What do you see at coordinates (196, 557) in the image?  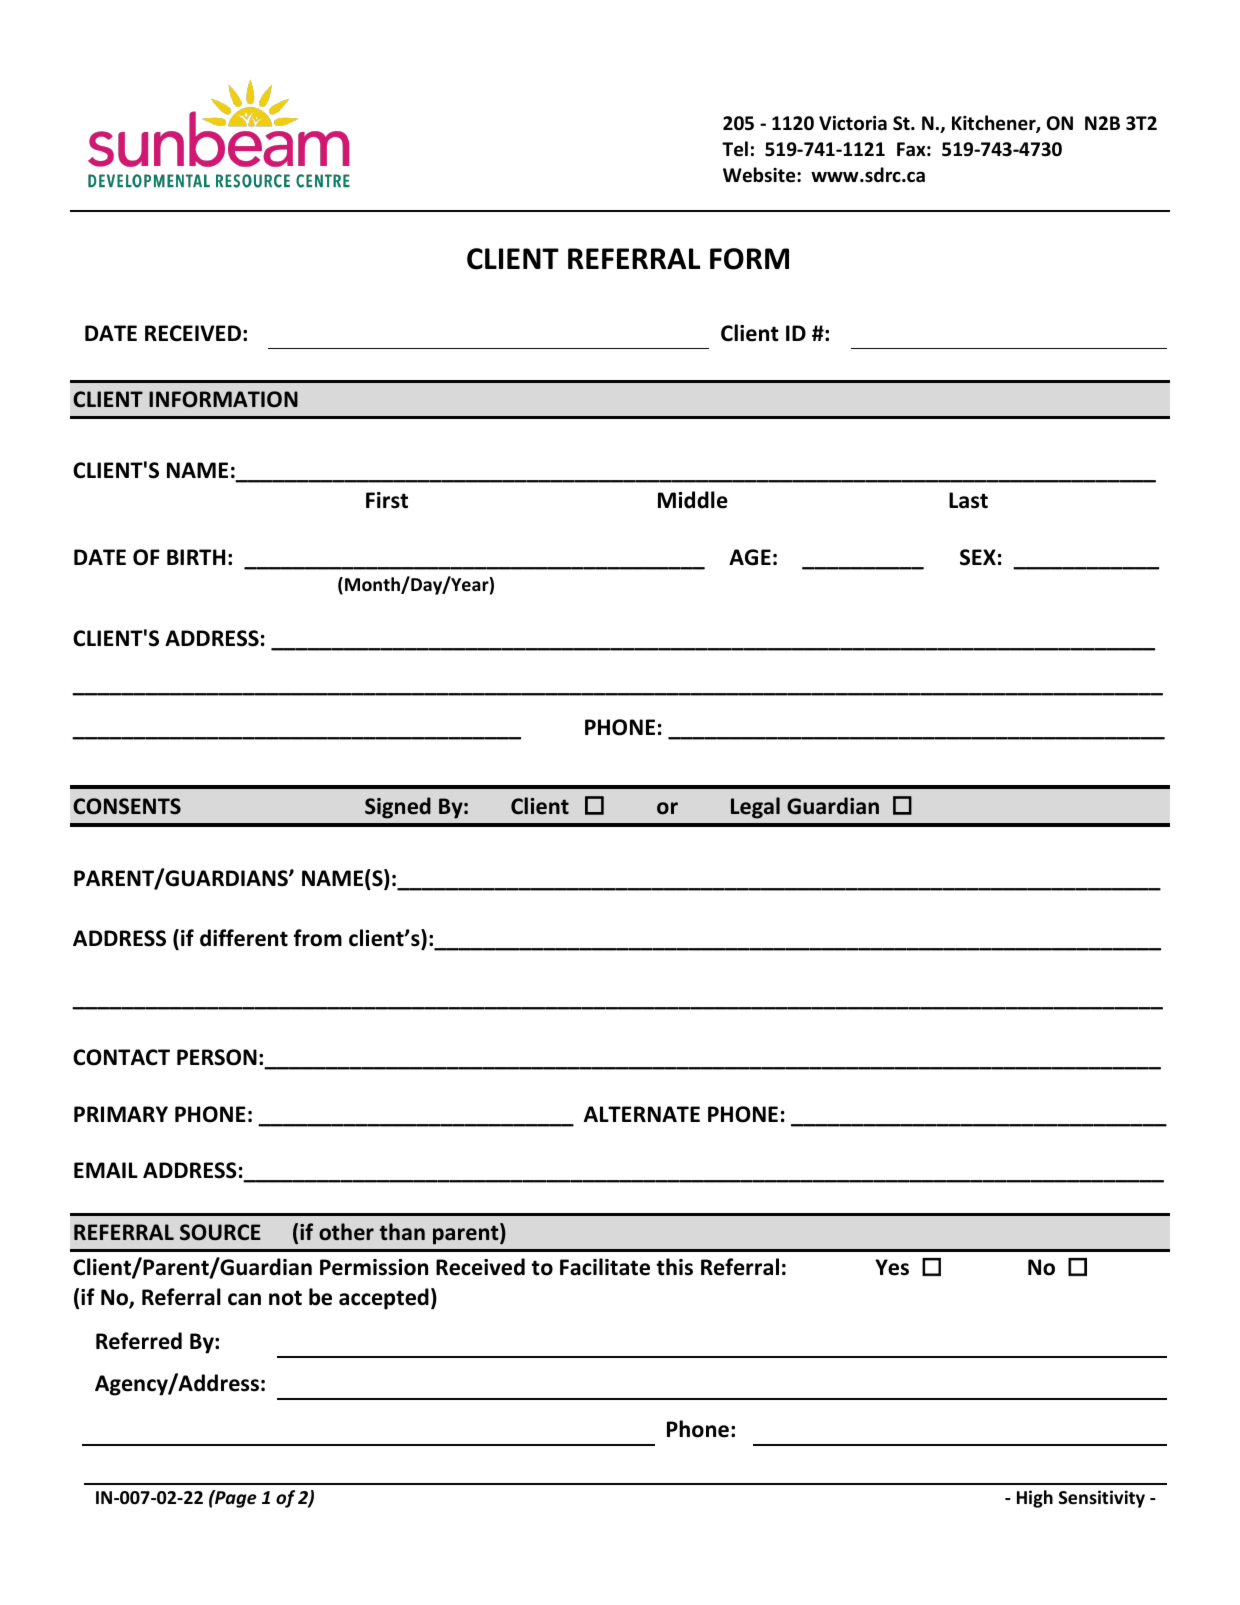 I see `BIRTH` at bounding box center [196, 557].
